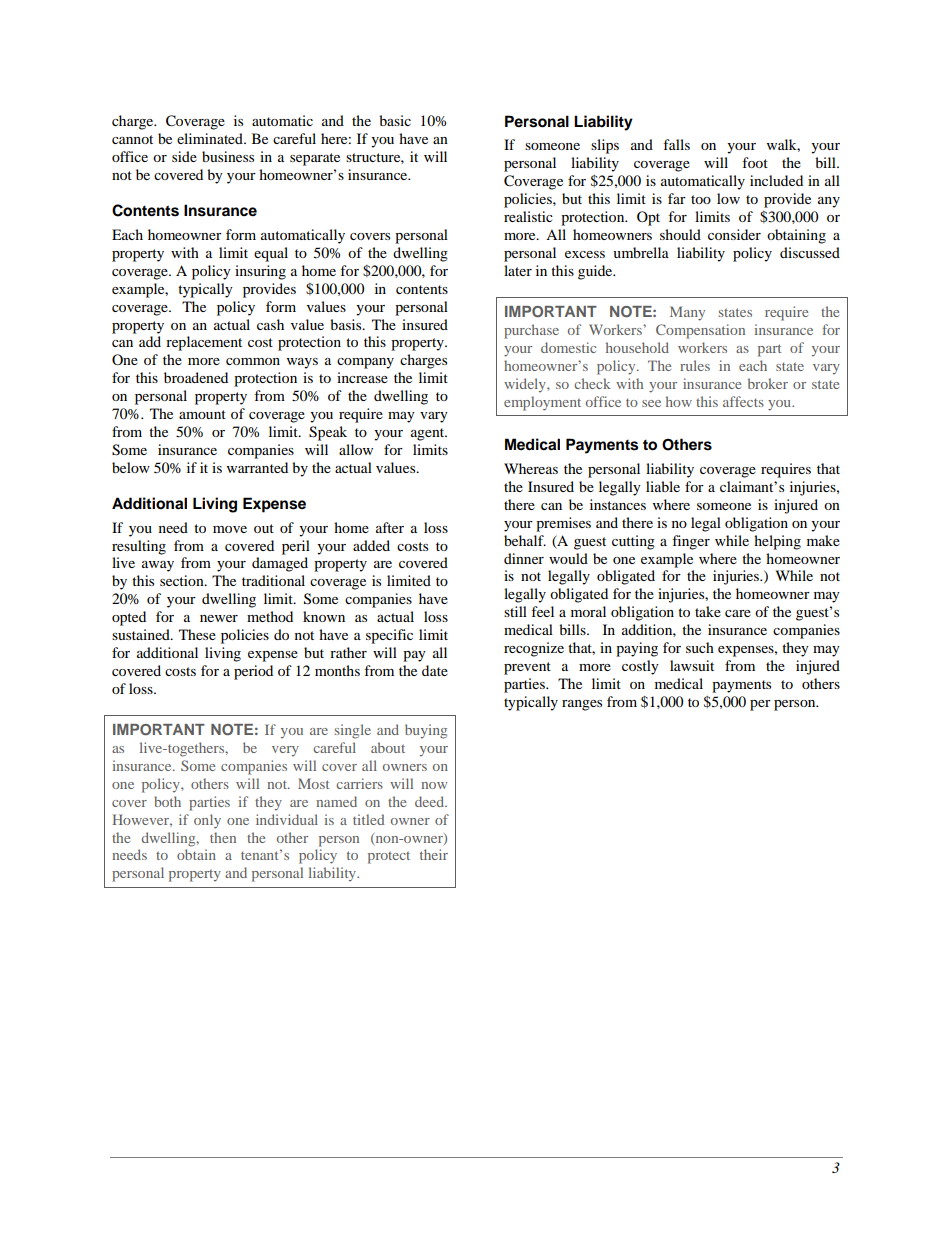 The width and height of the document is (952, 1233). What do you see at coordinates (700, 331) in the document?
I see `Compensation` at bounding box center [700, 331].
